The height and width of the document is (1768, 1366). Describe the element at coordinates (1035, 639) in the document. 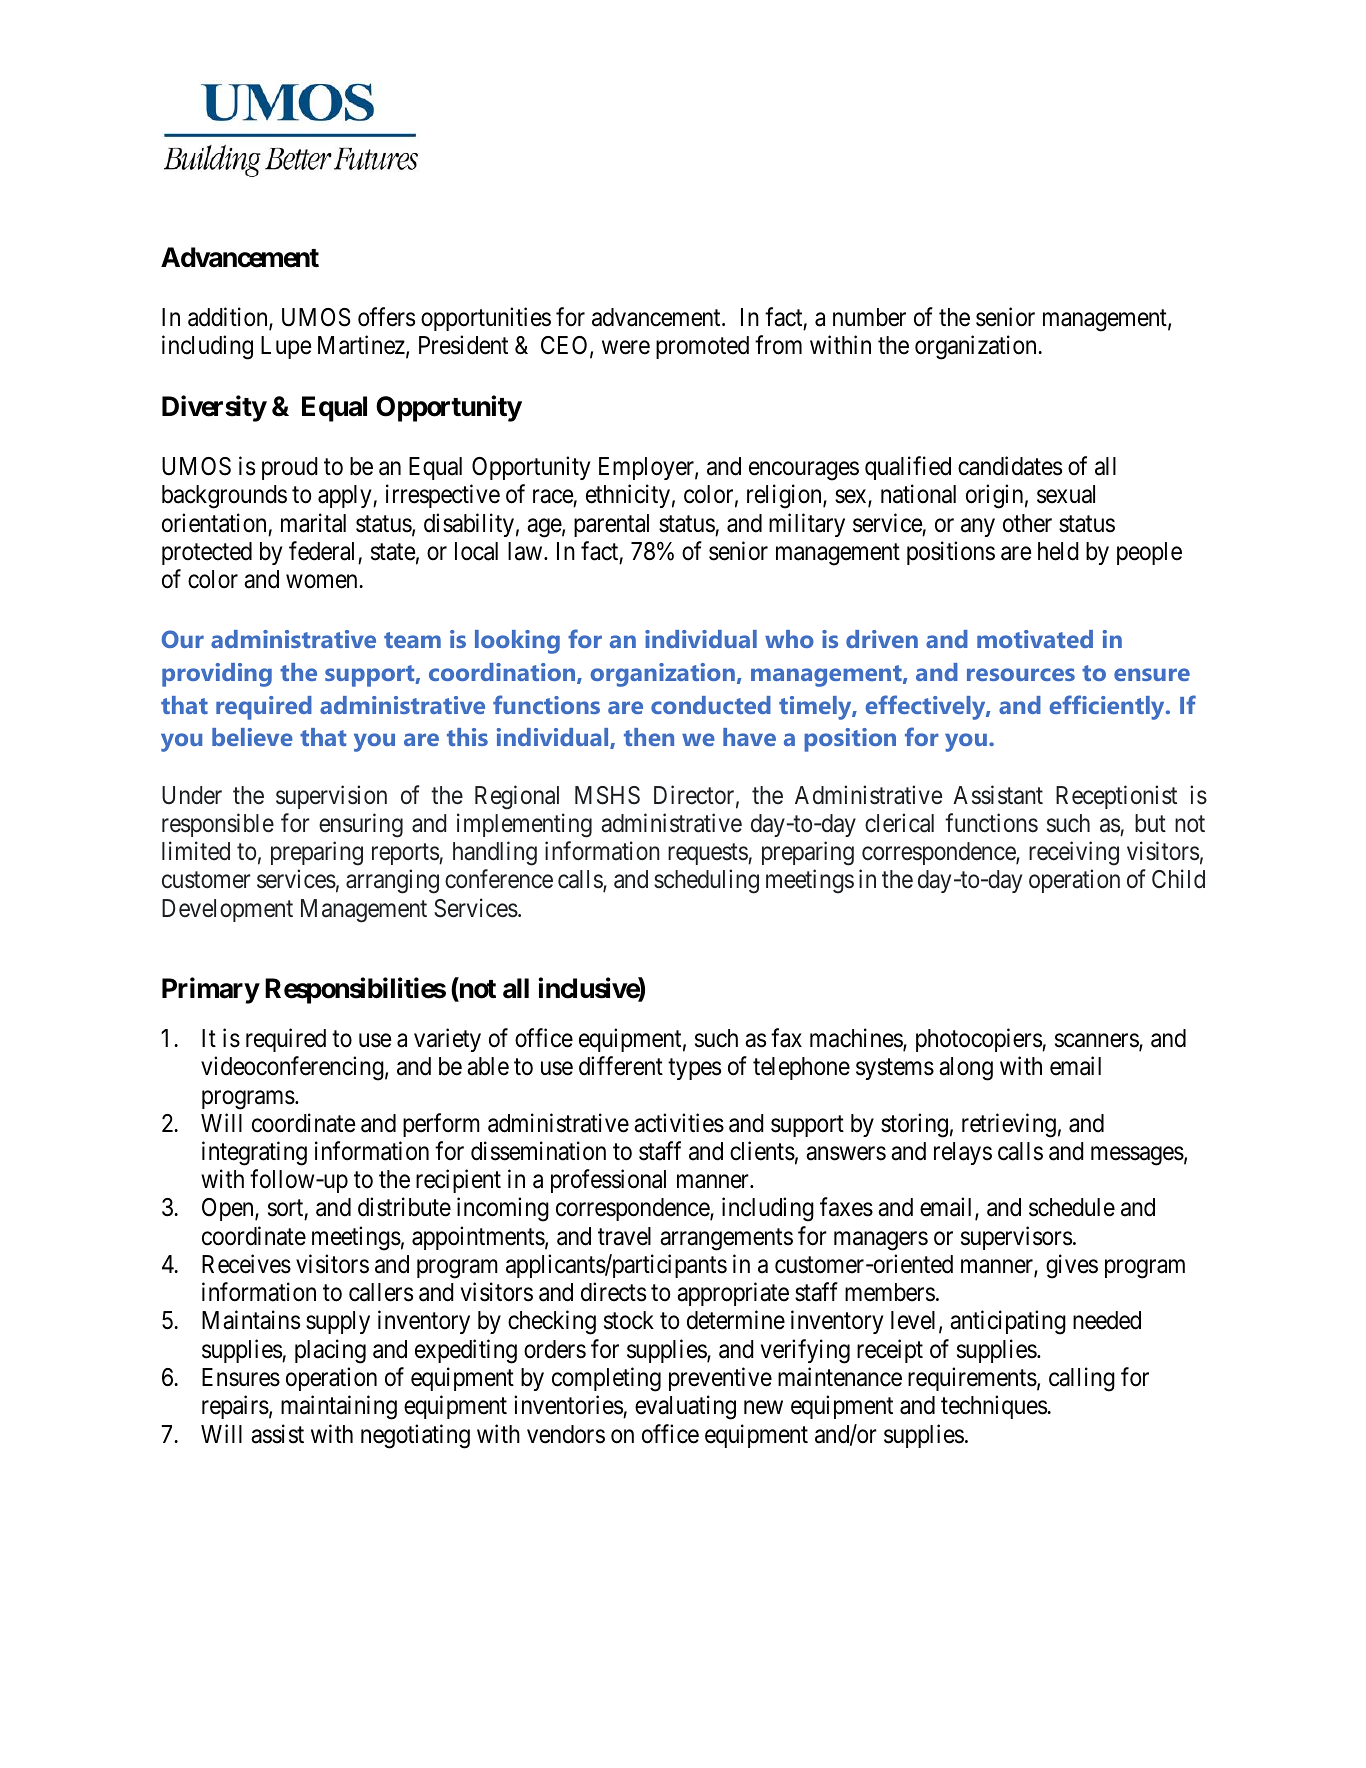

I see `motivated` at that location.
